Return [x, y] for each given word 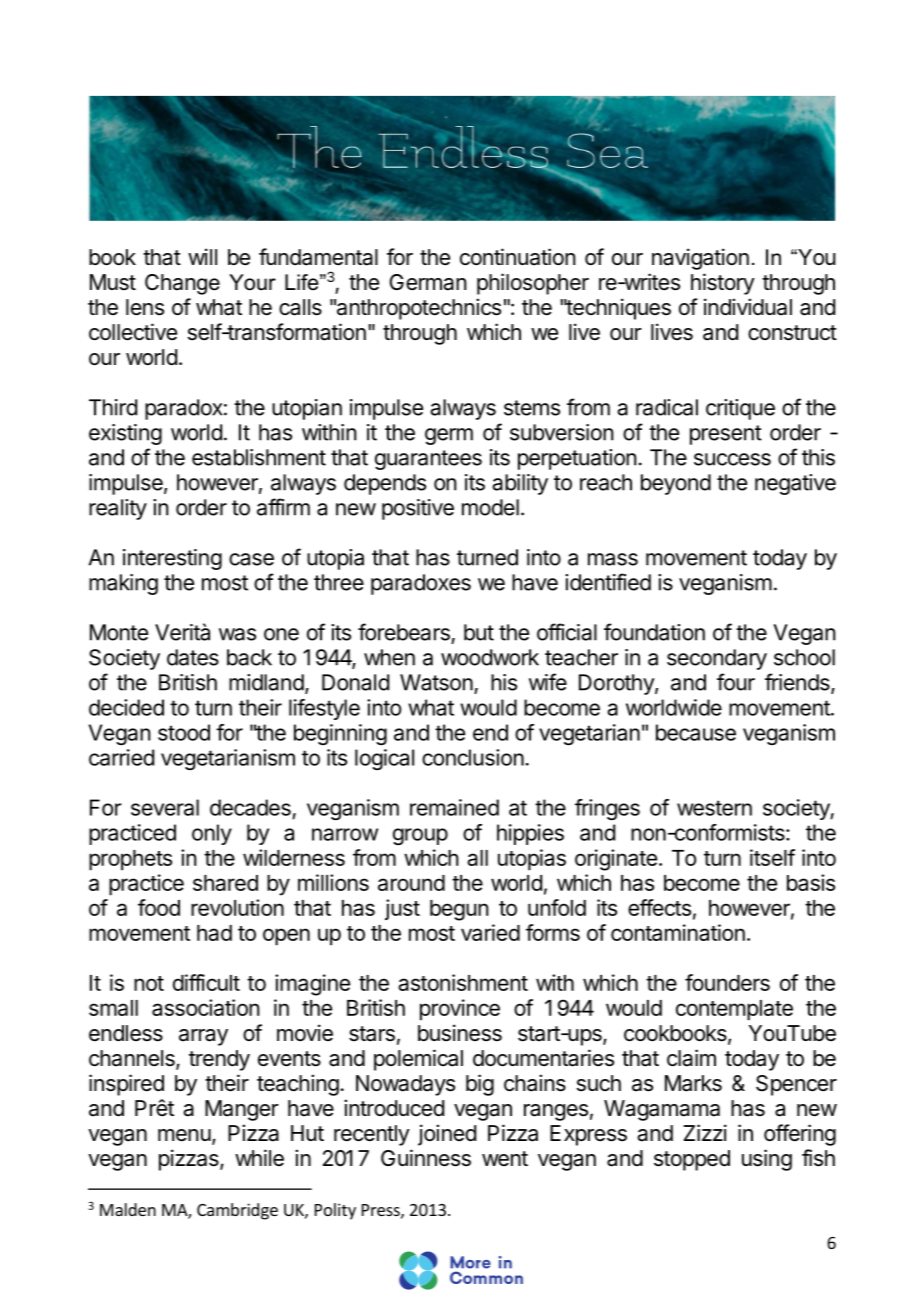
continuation [518, 257]
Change [182, 284]
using [767, 1160]
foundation [654, 632]
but [479, 632]
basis [811, 882]
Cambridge [237, 1211]
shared [225, 883]
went [505, 1158]
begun [459, 910]
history [723, 284]
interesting [172, 559]
